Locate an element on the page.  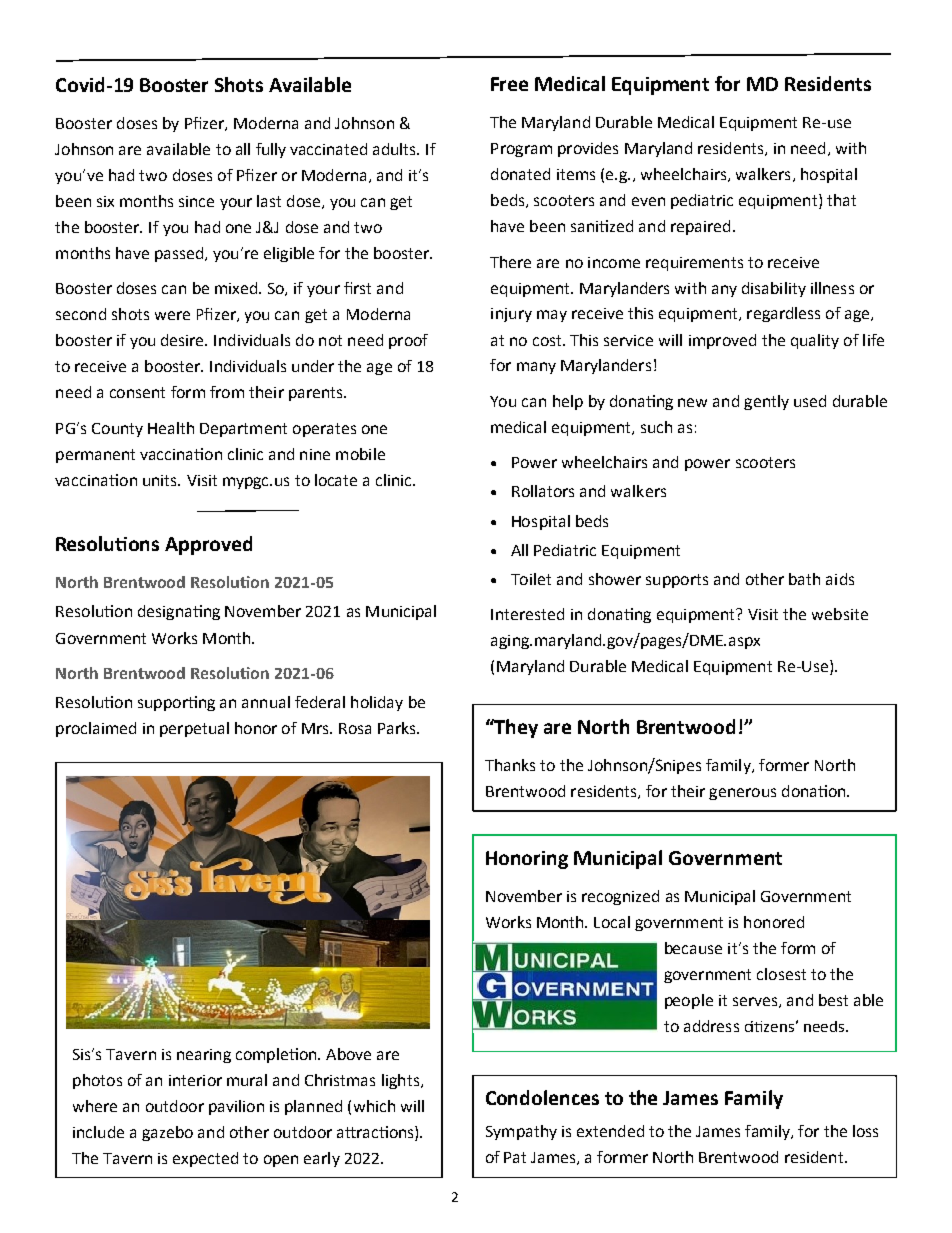
gazebo is located at coordinates (167, 1133).
